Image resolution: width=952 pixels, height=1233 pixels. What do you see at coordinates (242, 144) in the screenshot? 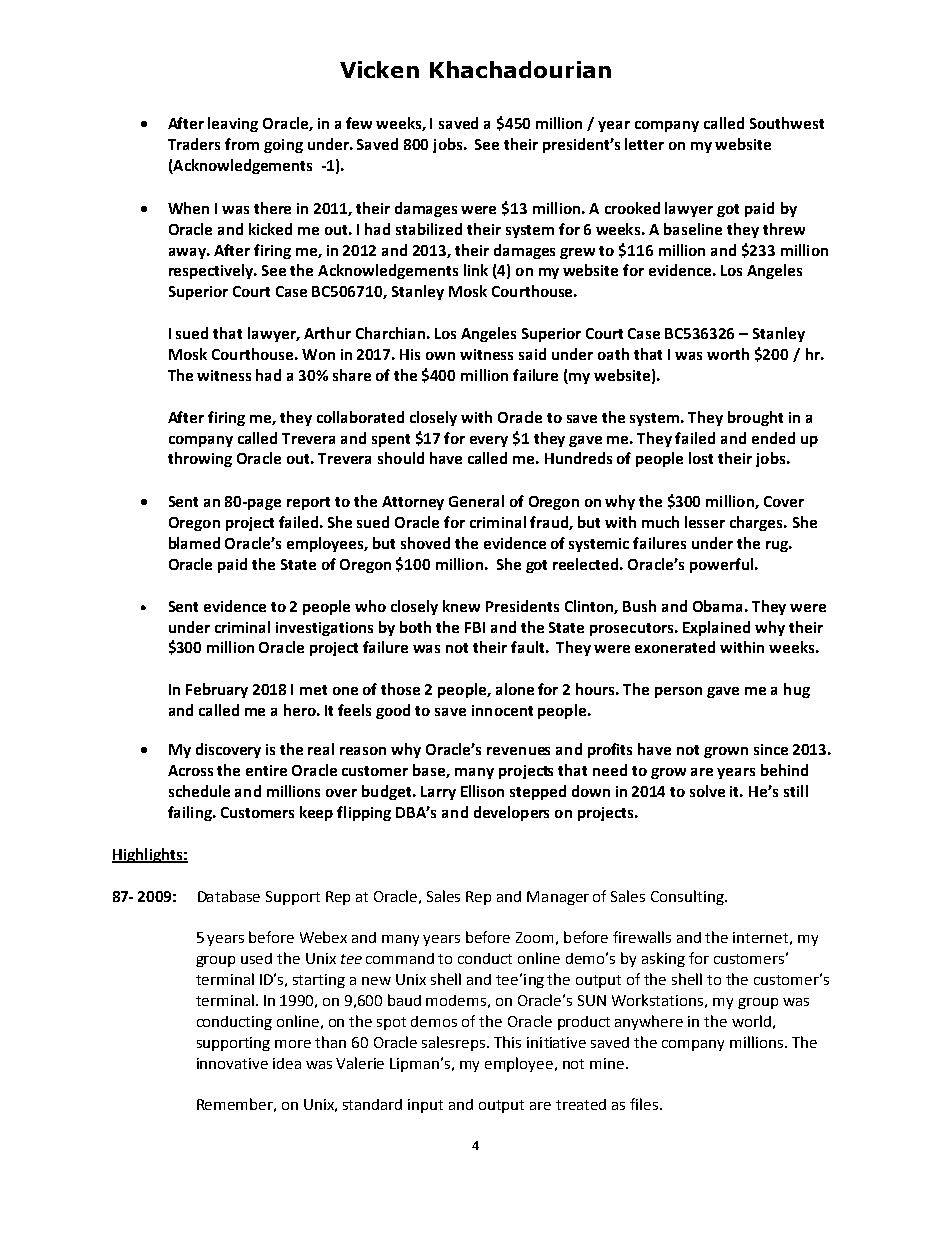
I see `from` at bounding box center [242, 144].
